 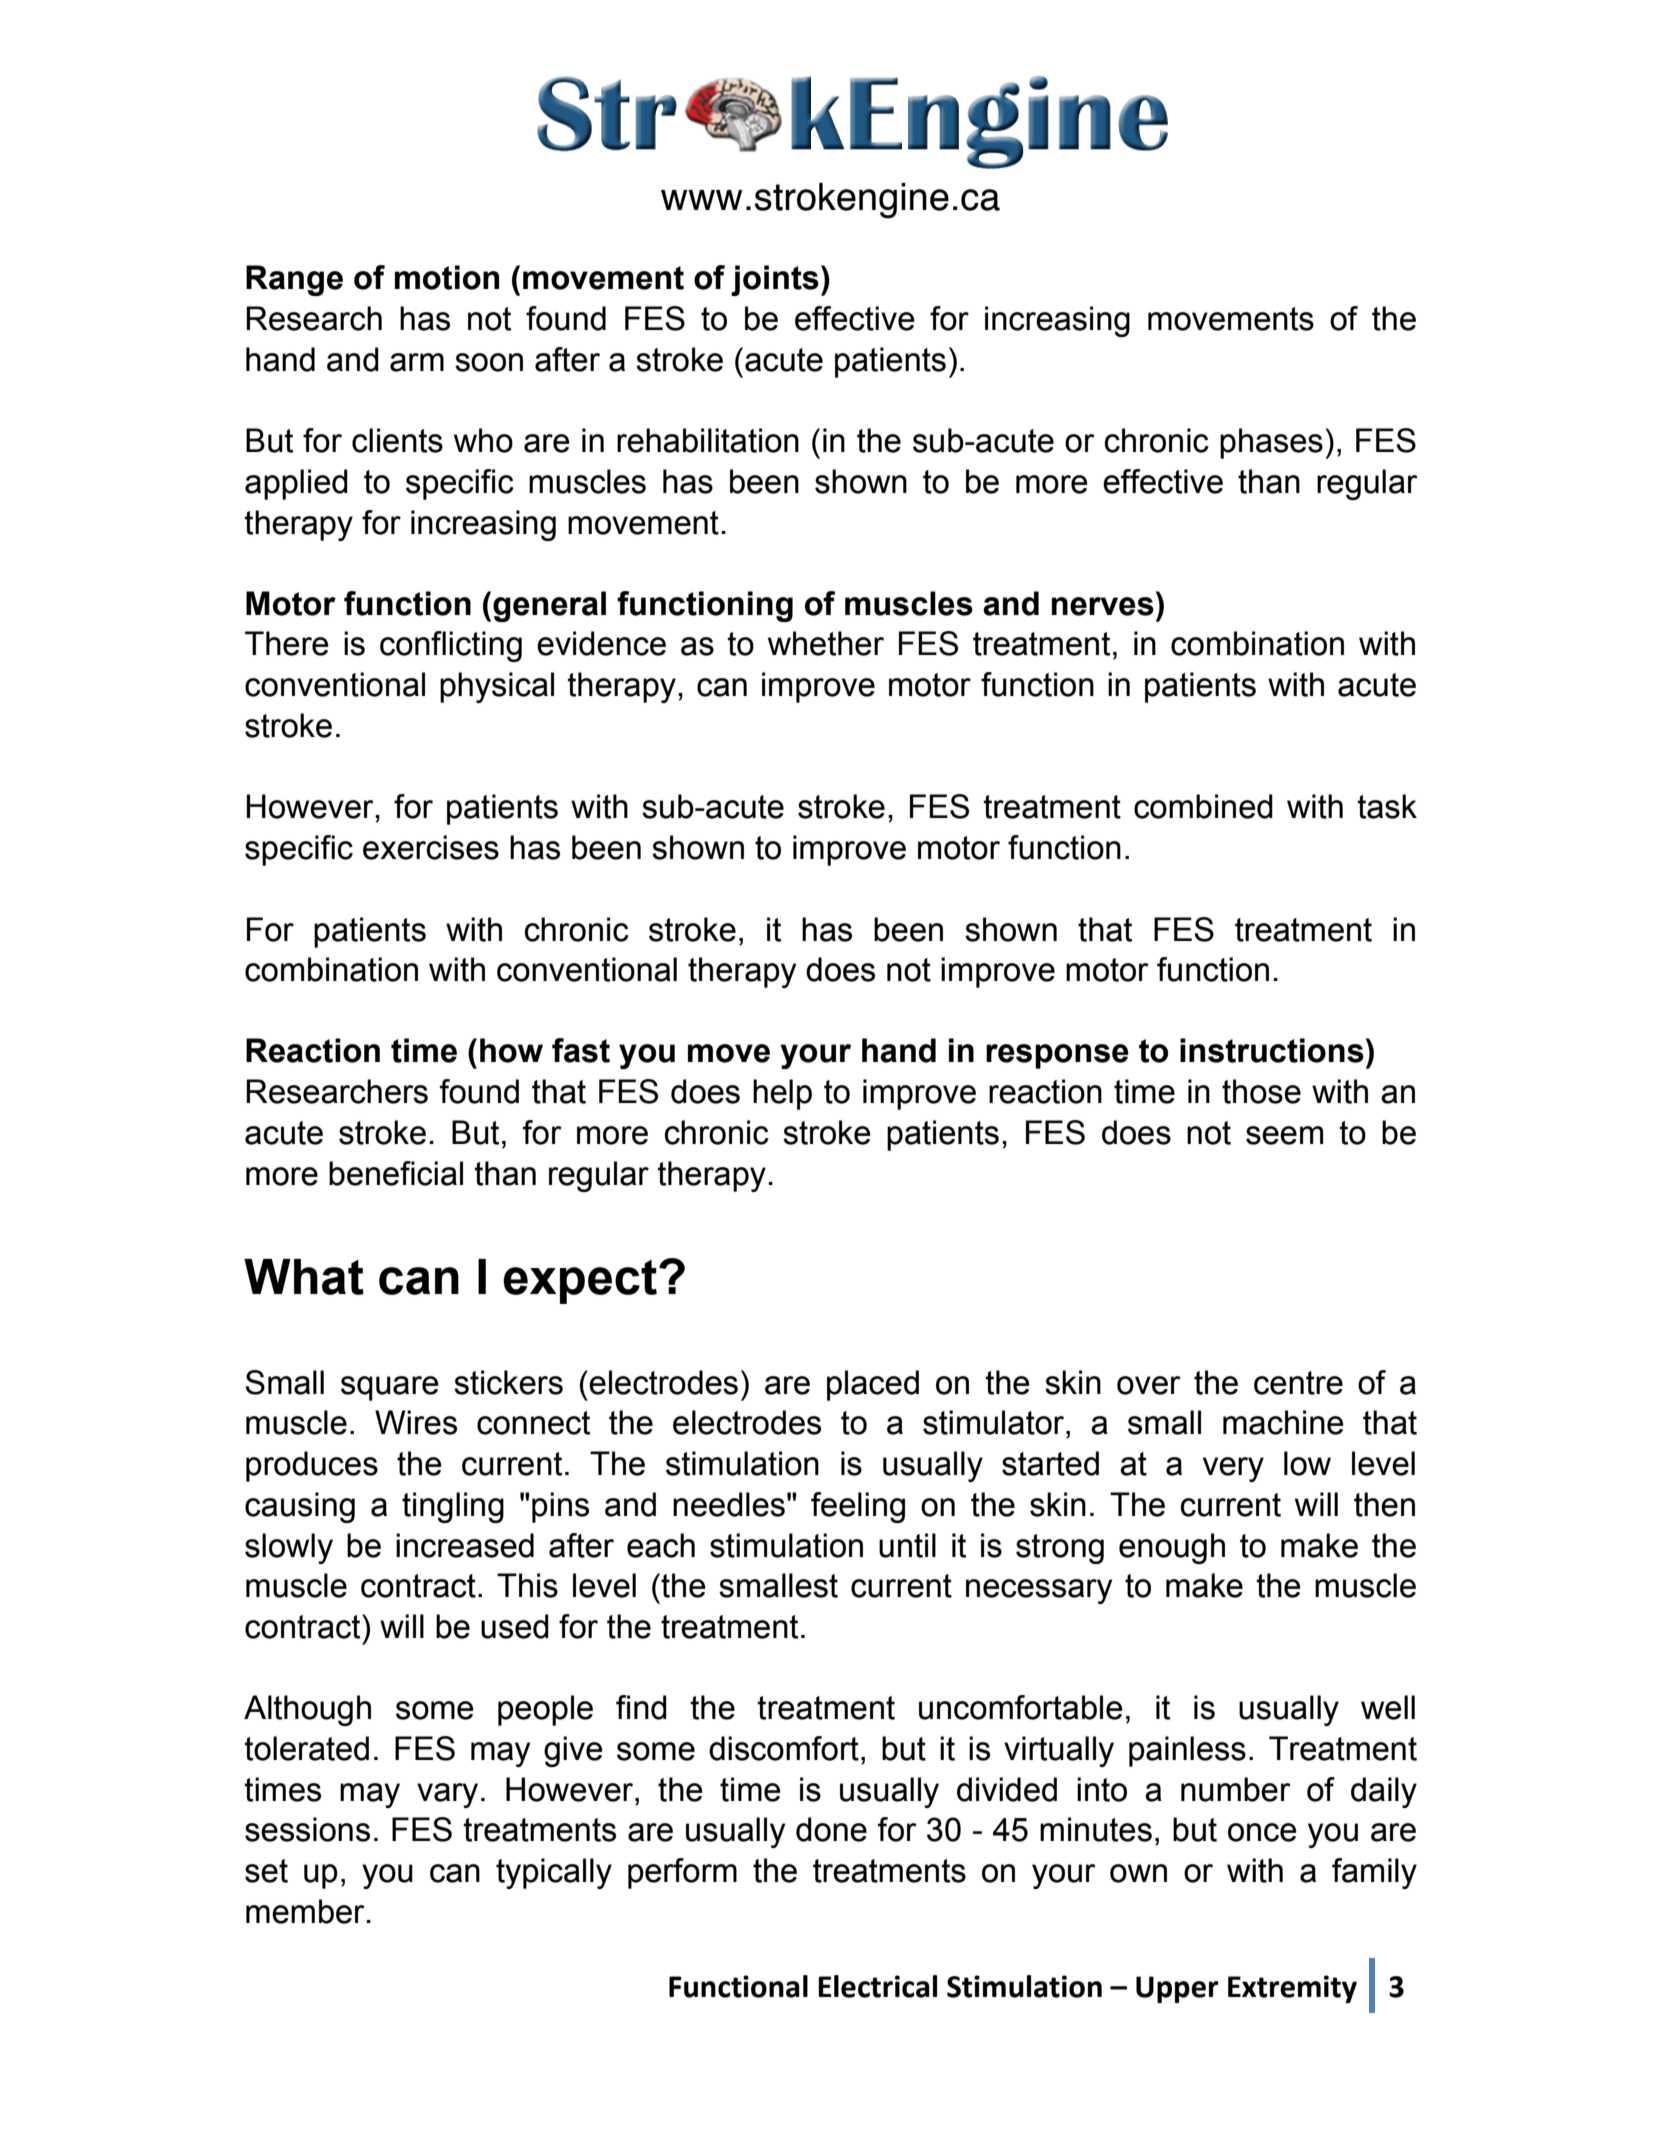 What do you see at coordinates (447, 1795) in the image?
I see `vary` at bounding box center [447, 1795].
